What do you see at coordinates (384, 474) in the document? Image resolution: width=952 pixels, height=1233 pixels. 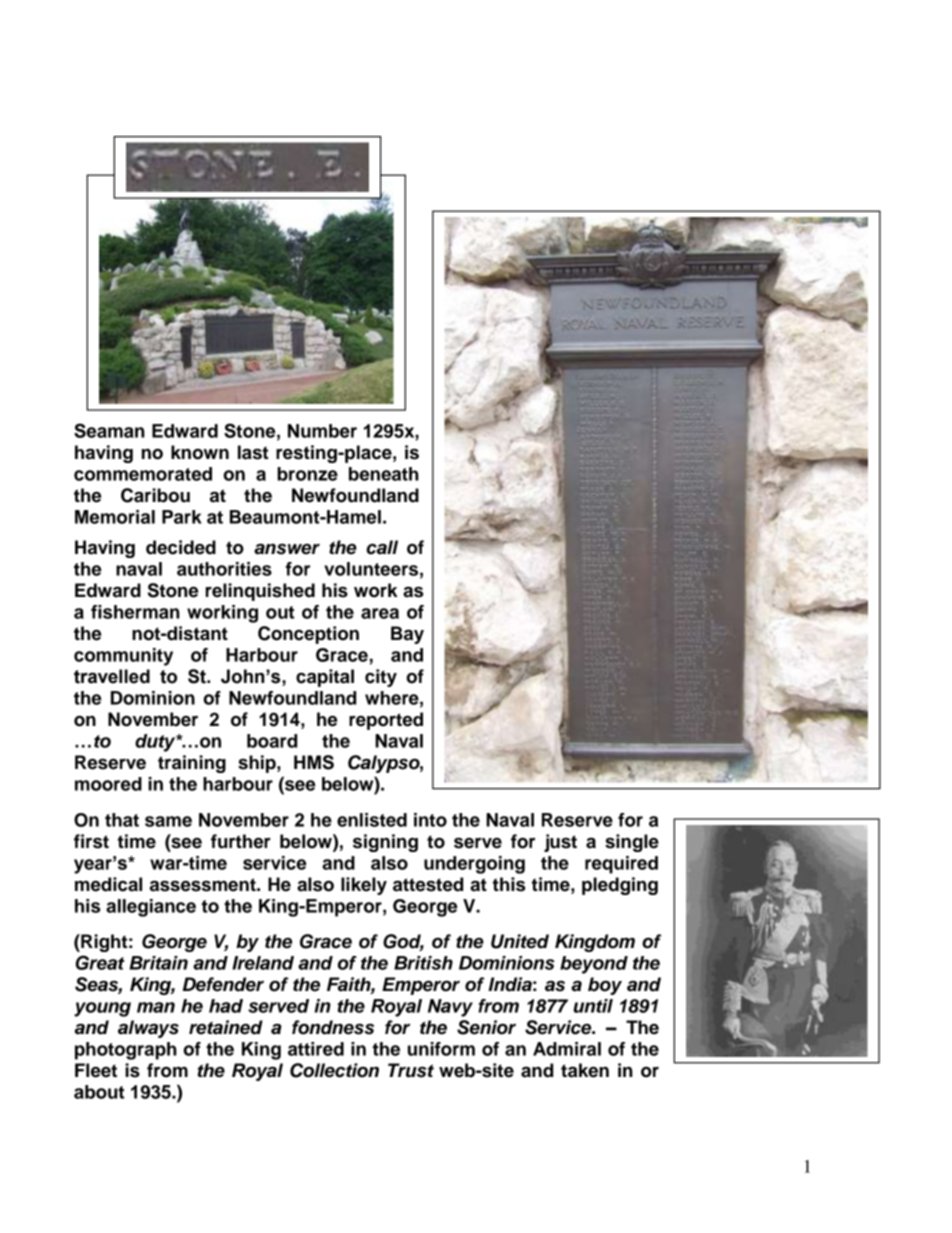 I see `beneath` at bounding box center [384, 474].
